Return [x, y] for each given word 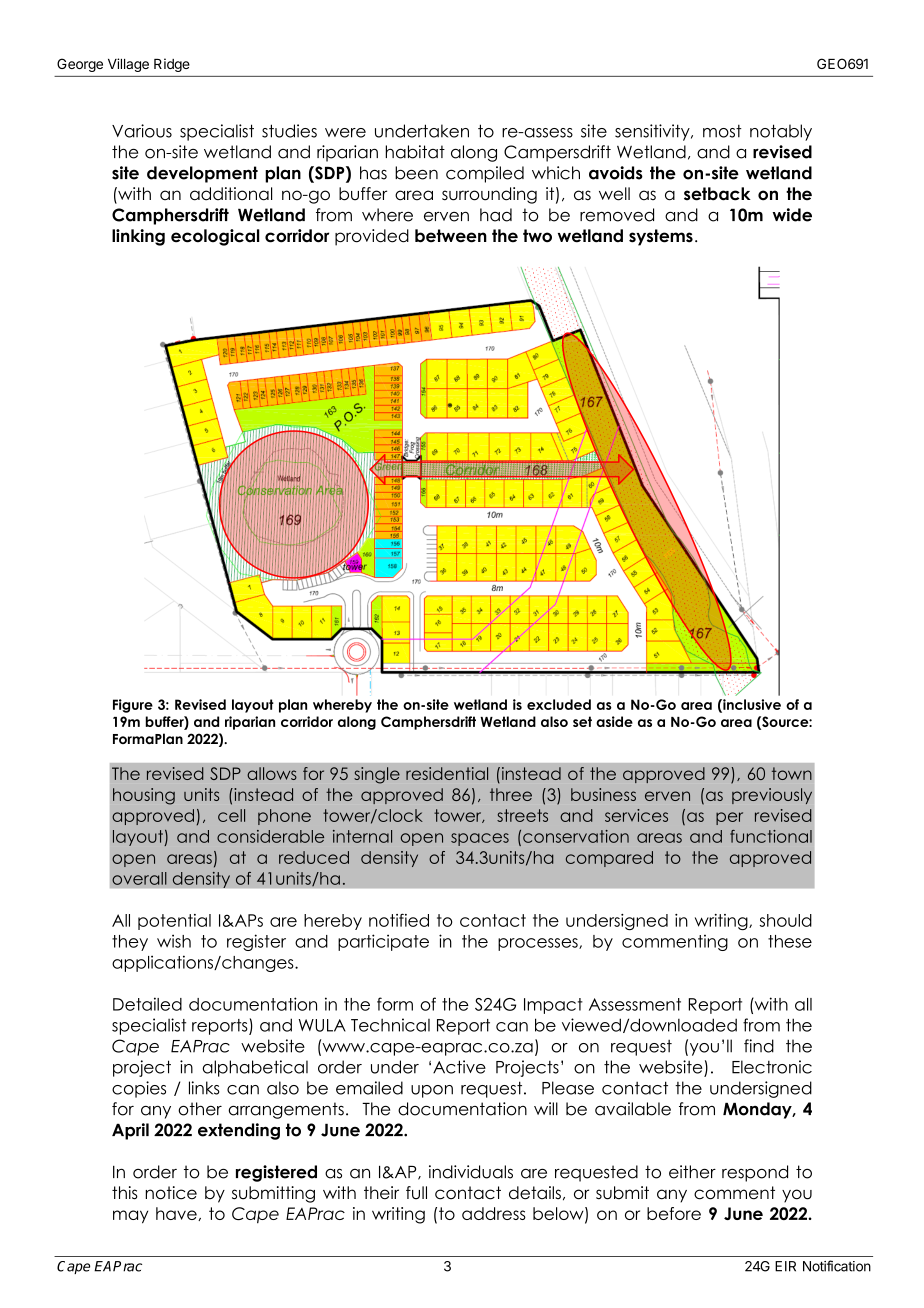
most [722, 131]
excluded [559, 704]
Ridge [172, 65]
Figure [133, 706]
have [177, 1214]
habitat [415, 152]
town [792, 773]
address [494, 1213]
